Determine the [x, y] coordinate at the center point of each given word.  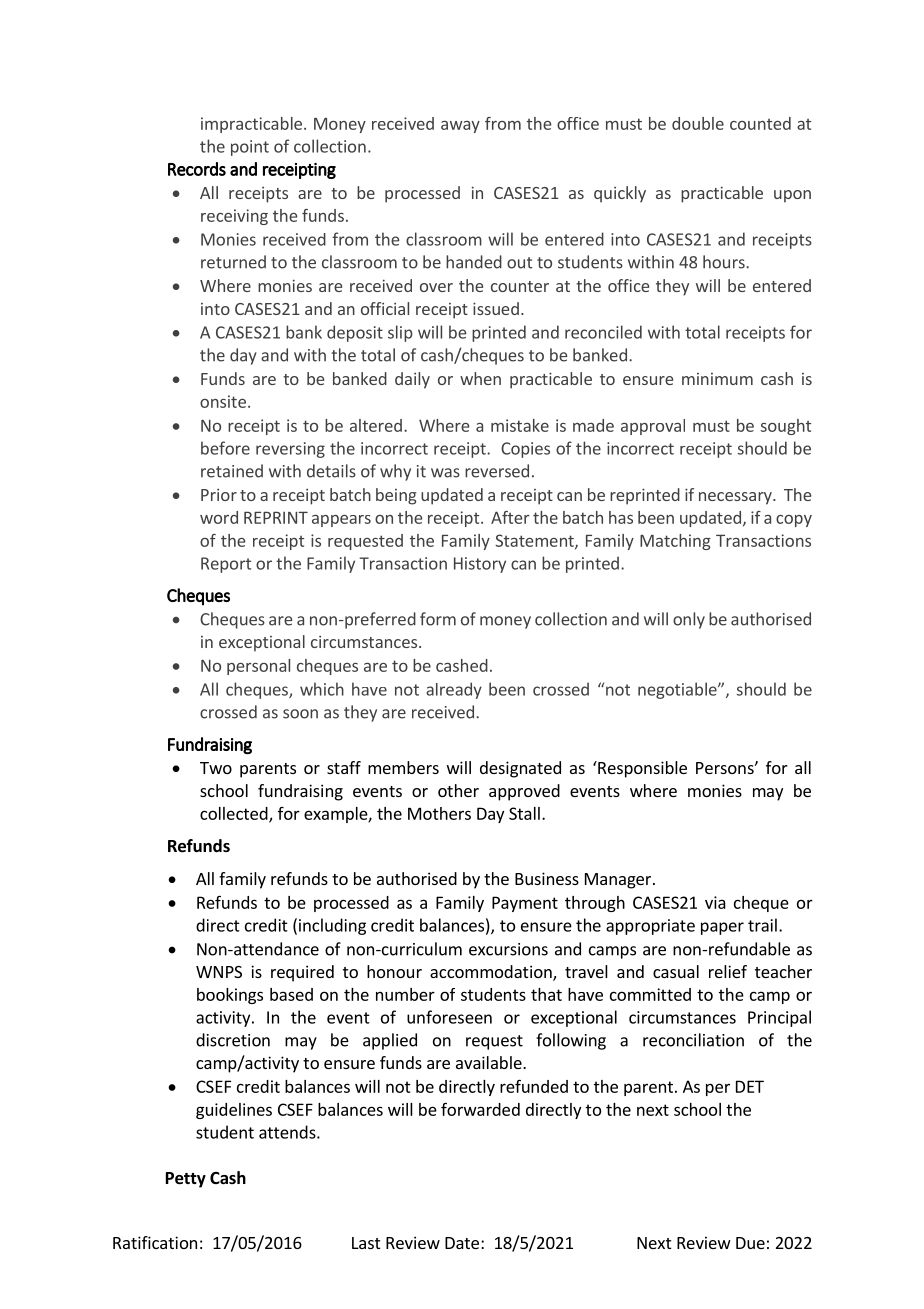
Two [216, 768]
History [480, 565]
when [480, 378]
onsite [223, 401]
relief [728, 971]
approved [524, 792]
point [250, 148]
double [698, 123]
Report [226, 565]
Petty [186, 1180]
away [460, 127]
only [689, 620]
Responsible [641, 769]
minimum [717, 379]
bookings [230, 996]
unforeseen [449, 1017]
